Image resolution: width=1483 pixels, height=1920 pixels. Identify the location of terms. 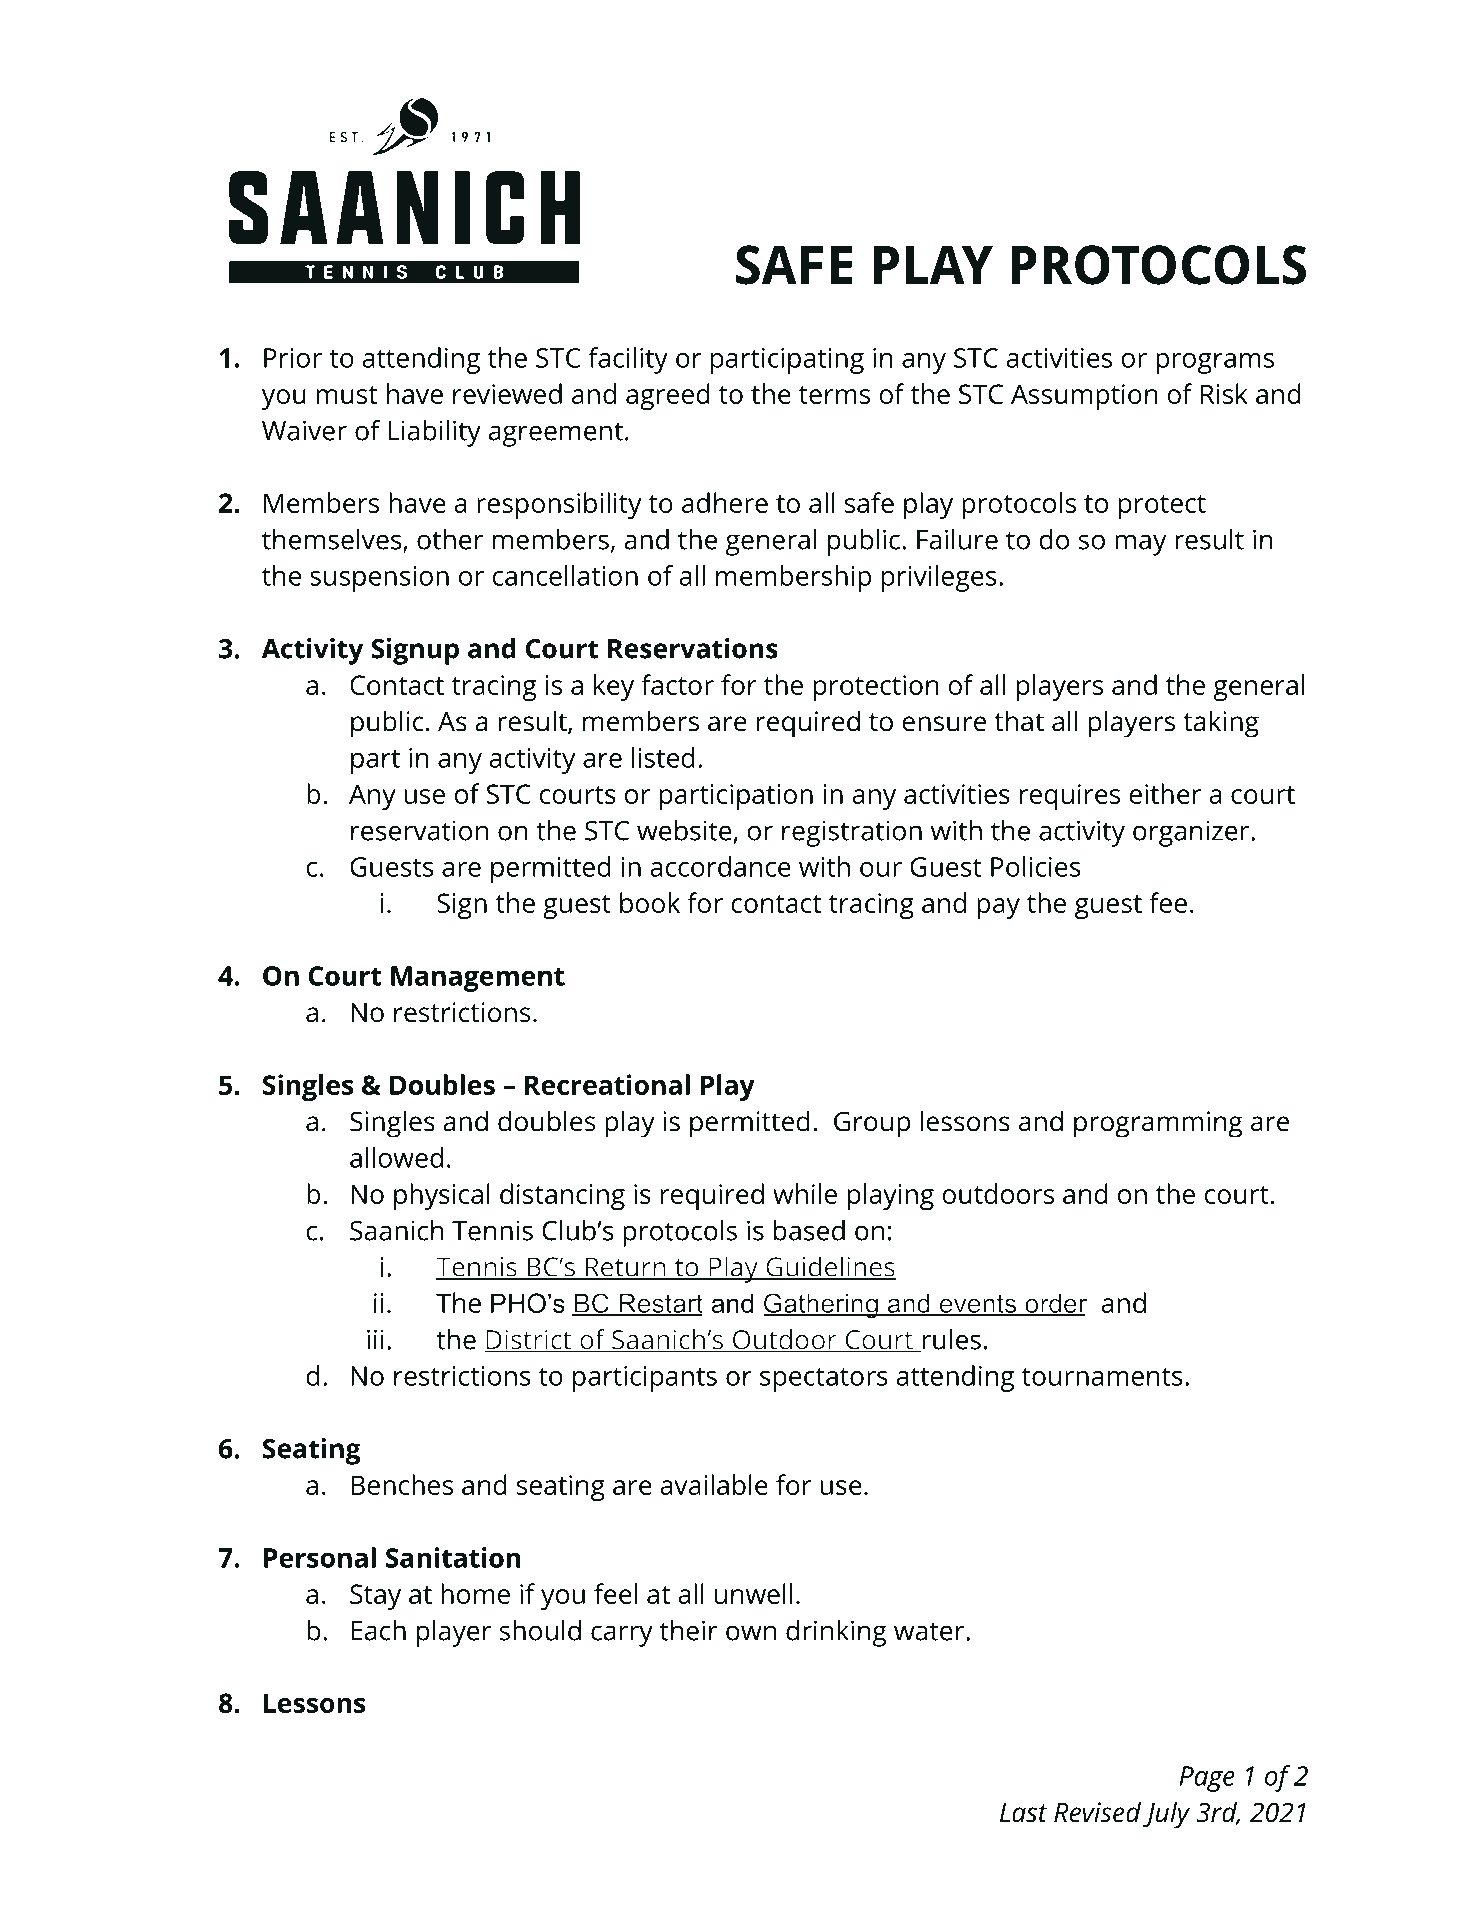
(834, 395).
